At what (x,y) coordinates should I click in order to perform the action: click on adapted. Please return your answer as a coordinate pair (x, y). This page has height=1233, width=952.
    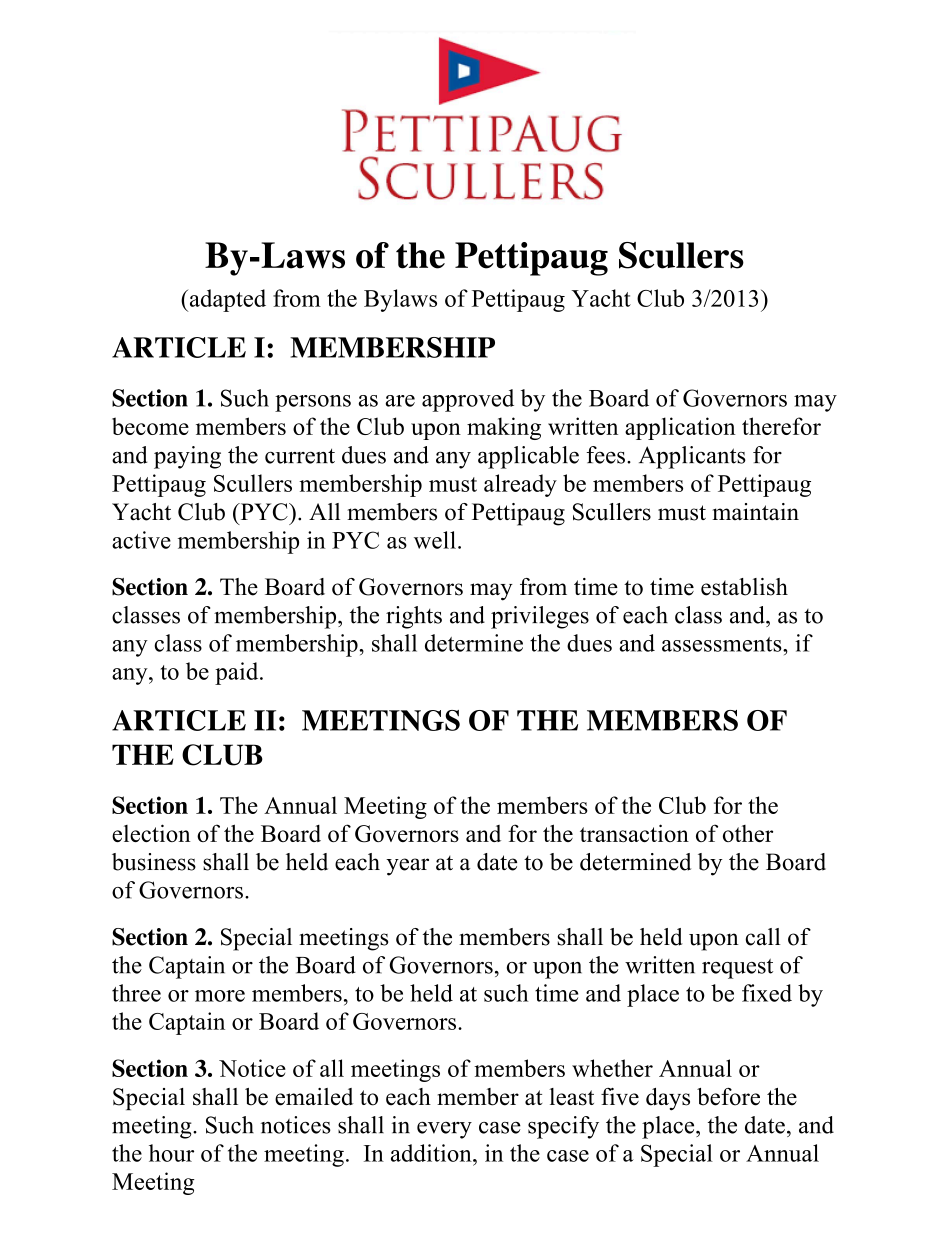
    Looking at the image, I should click on (226, 300).
